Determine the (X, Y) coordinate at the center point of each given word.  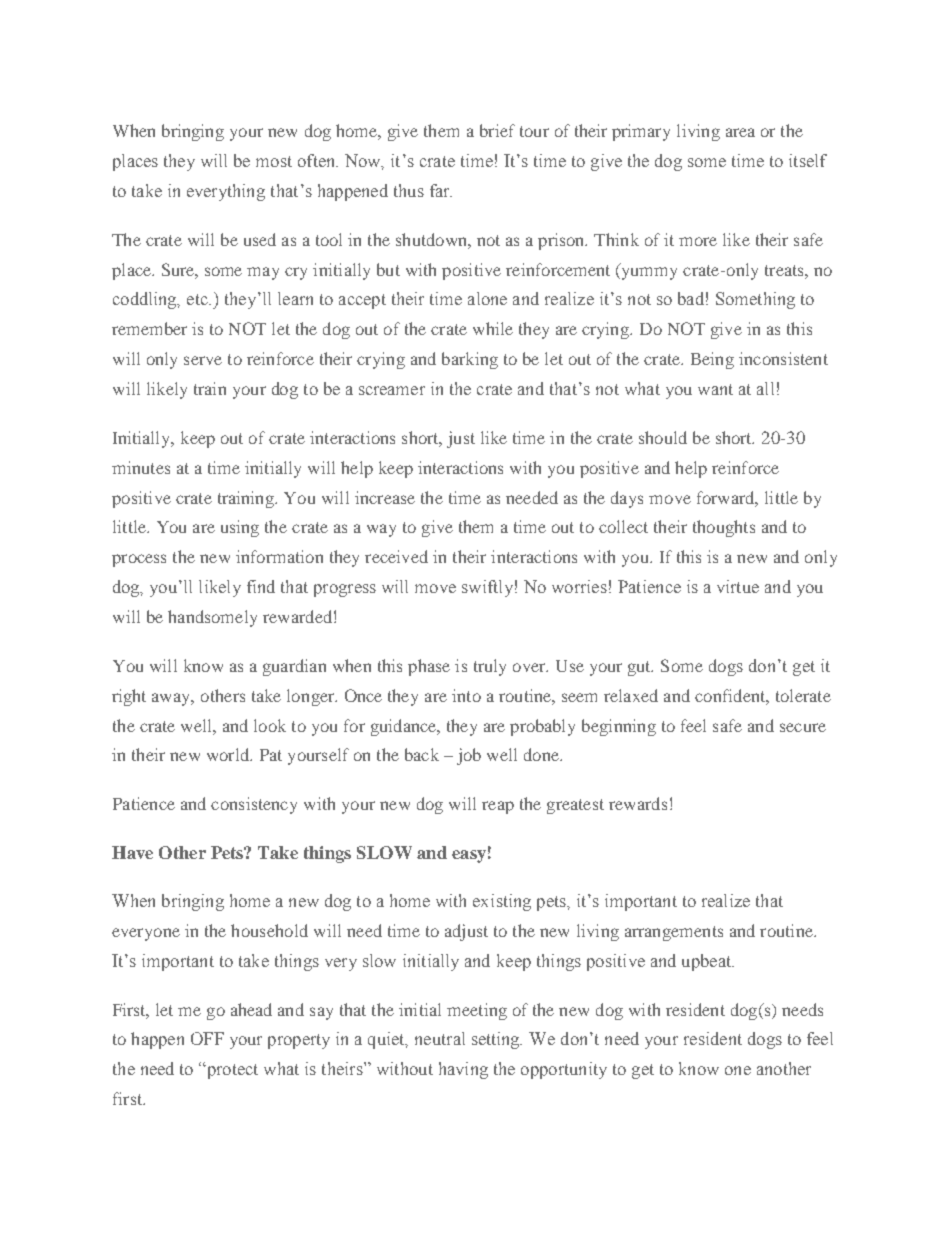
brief (497, 130)
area (740, 132)
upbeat (708, 962)
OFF (207, 1038)
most (274, 161)
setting (497, 1040)
